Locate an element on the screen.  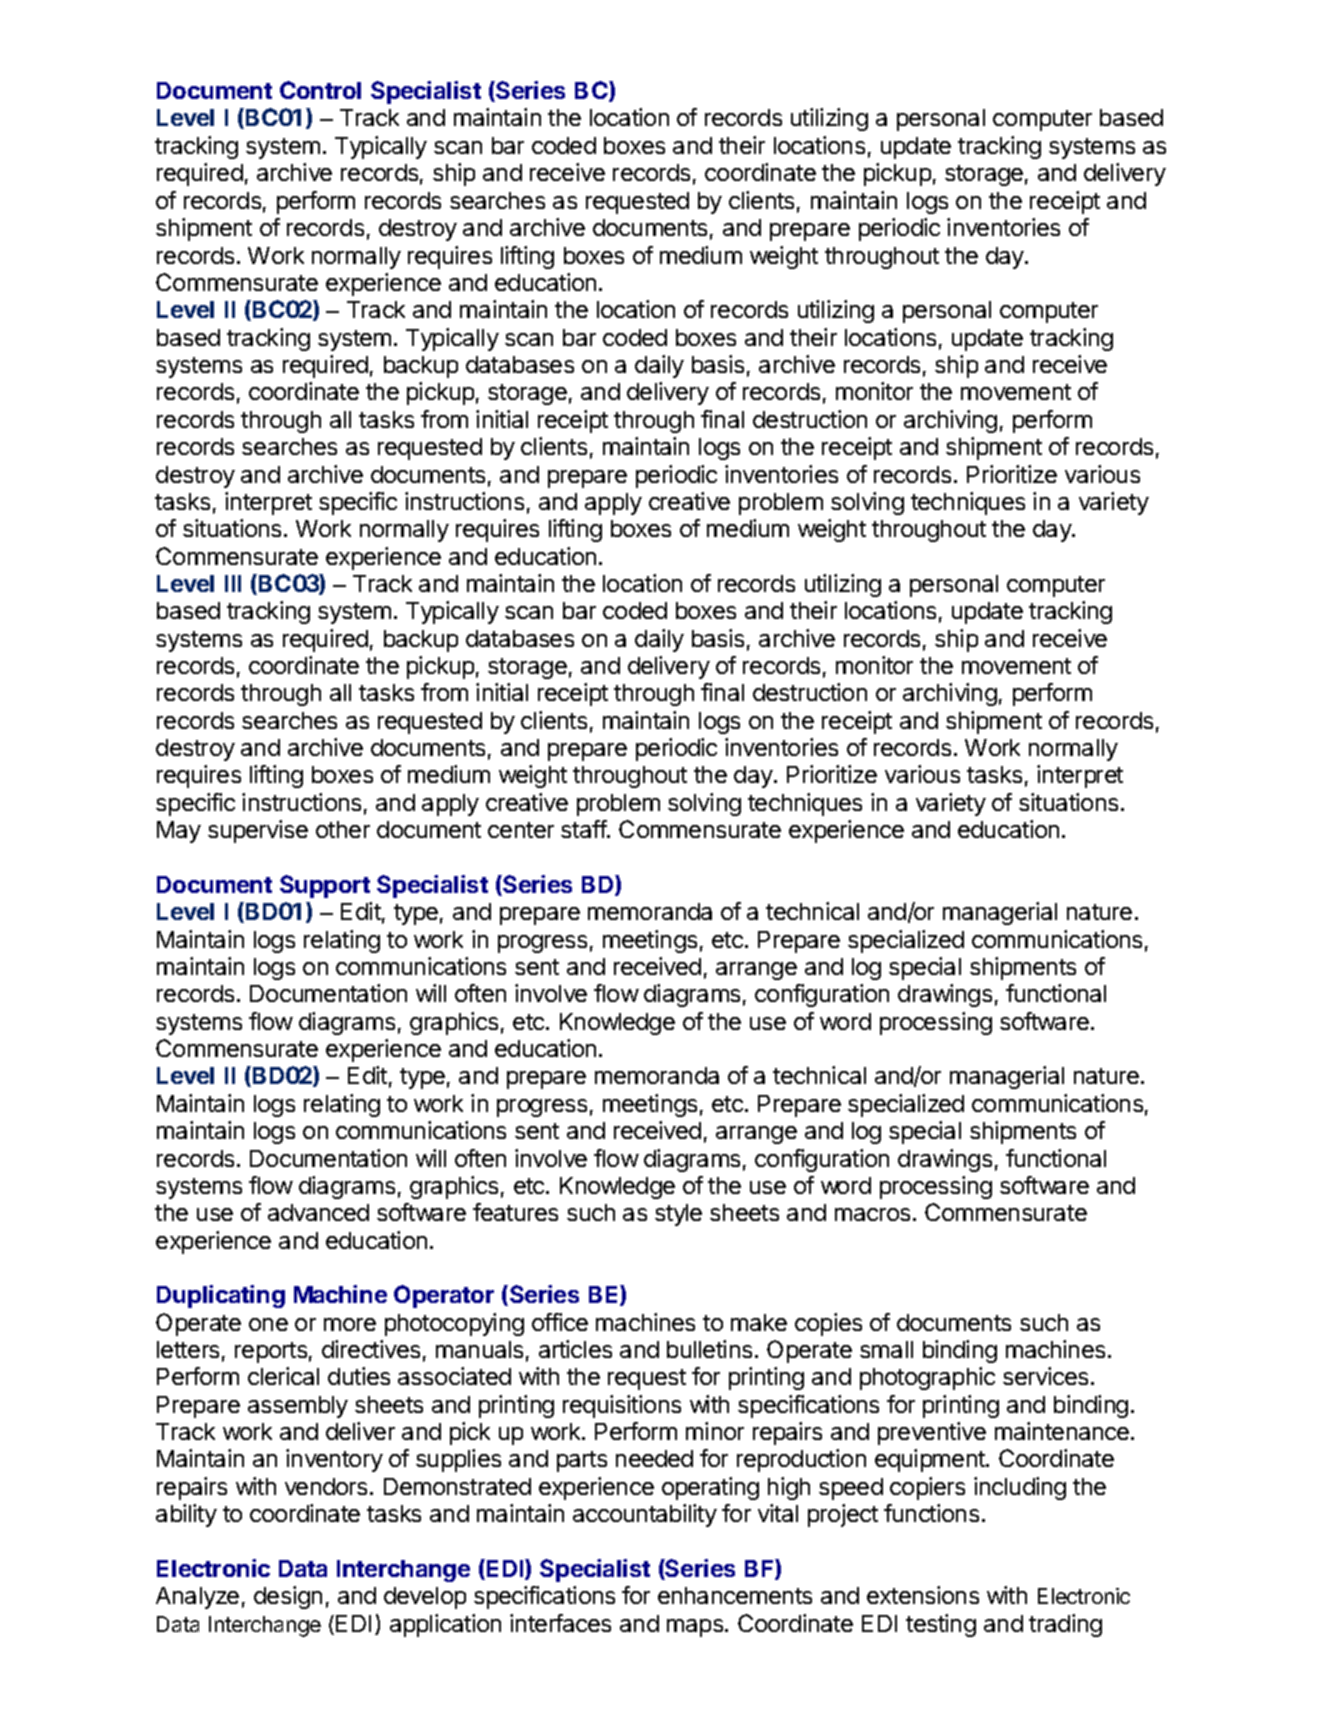
supervise is located at coordinates (258, 831).
